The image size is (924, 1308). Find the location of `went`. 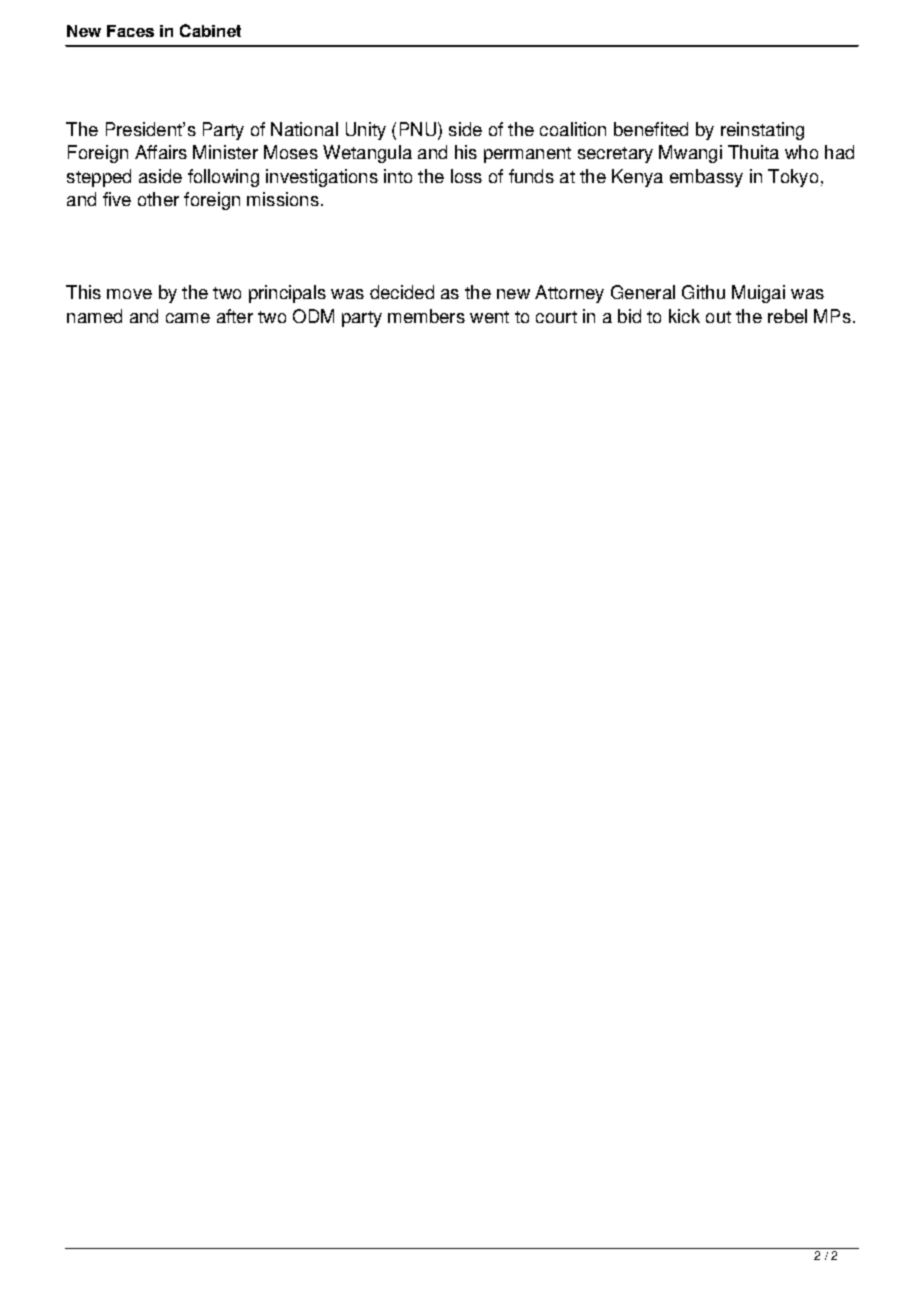

went is located at coordinates (489, 317).
